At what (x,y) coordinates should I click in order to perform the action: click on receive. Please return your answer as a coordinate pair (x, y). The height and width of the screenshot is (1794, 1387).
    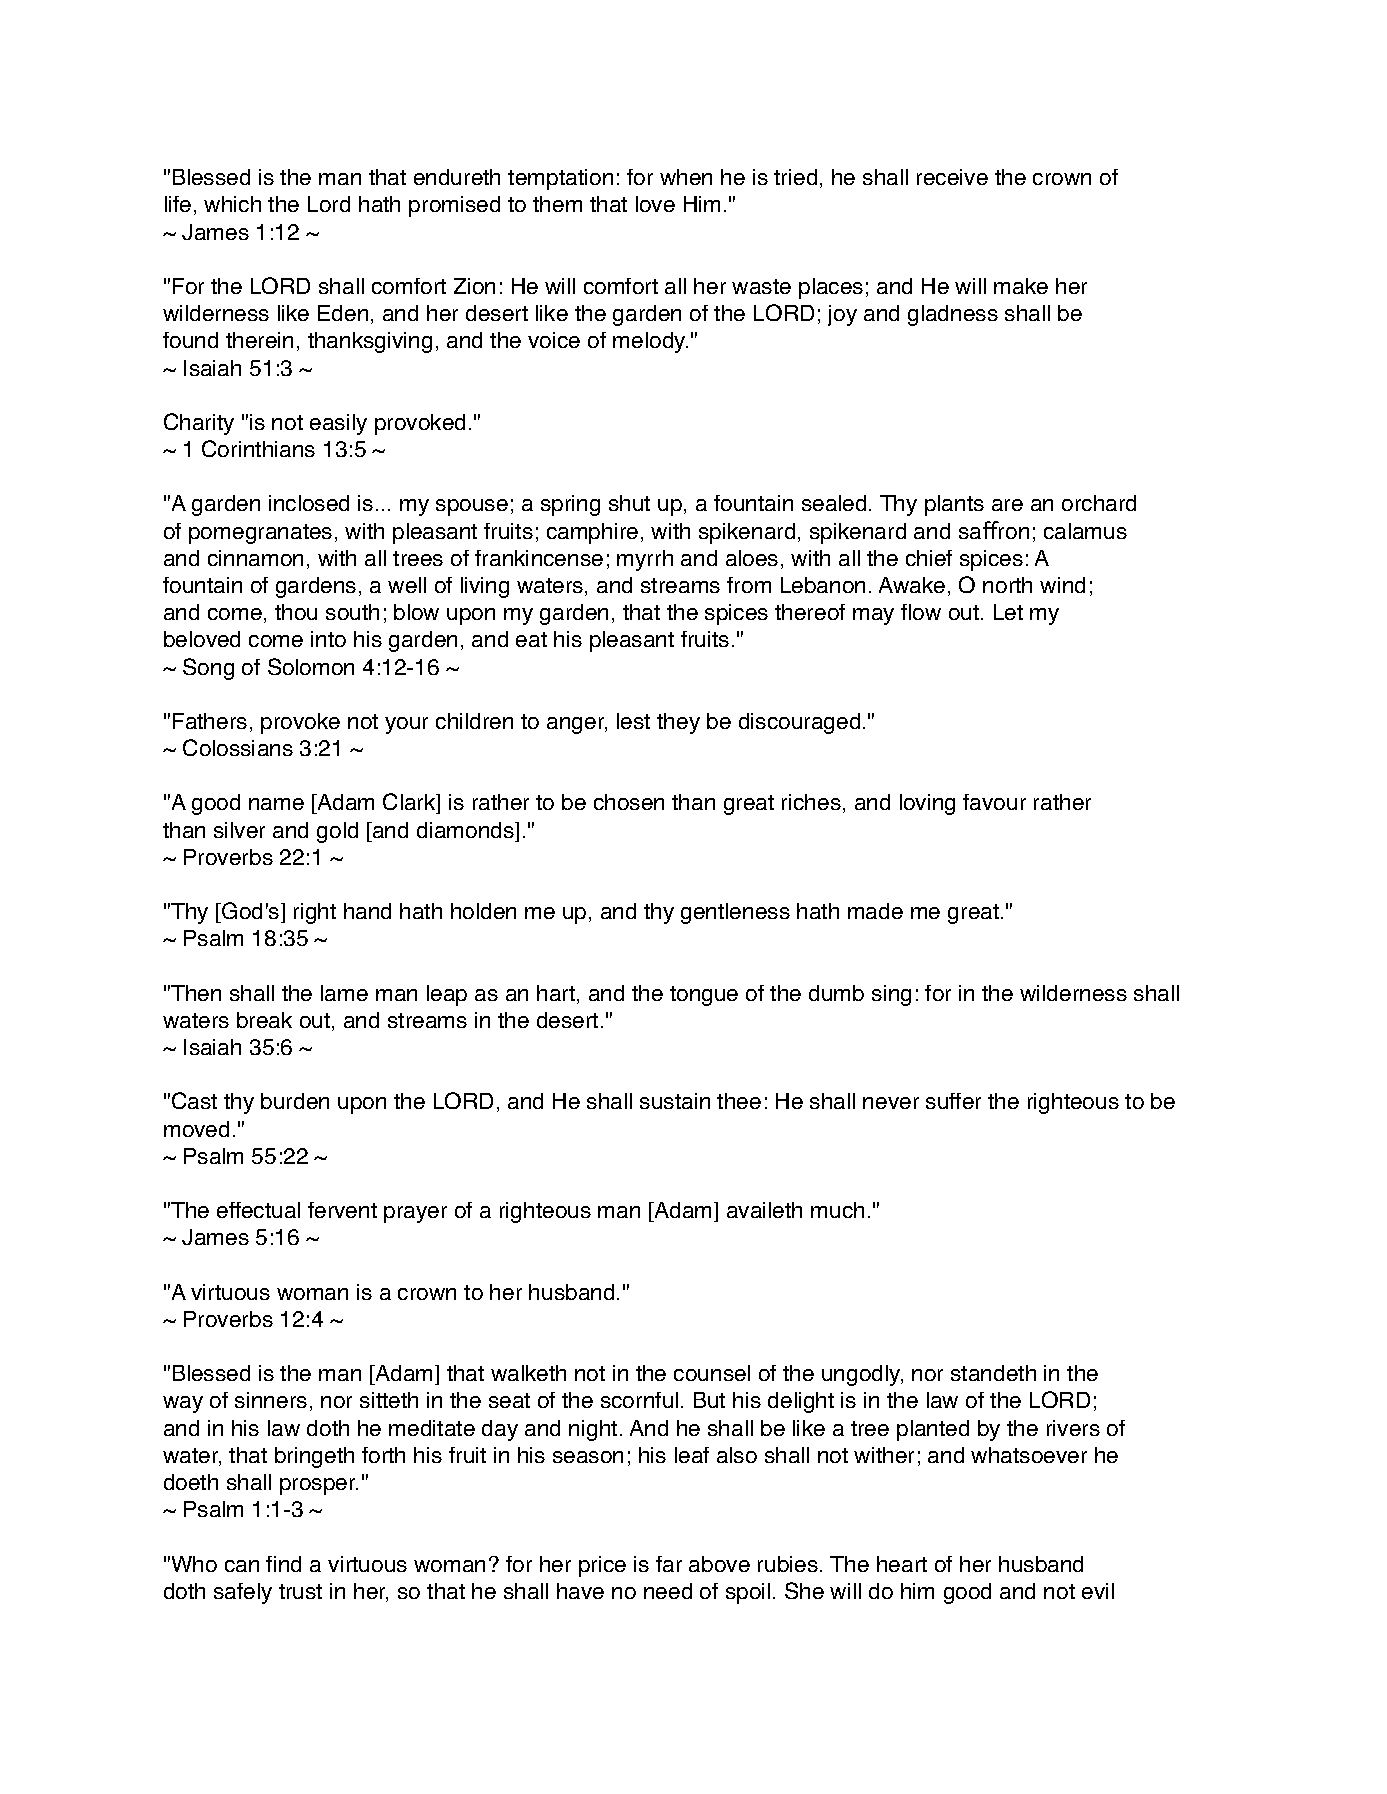
    Looking at the image, I should click on (952, 177).
